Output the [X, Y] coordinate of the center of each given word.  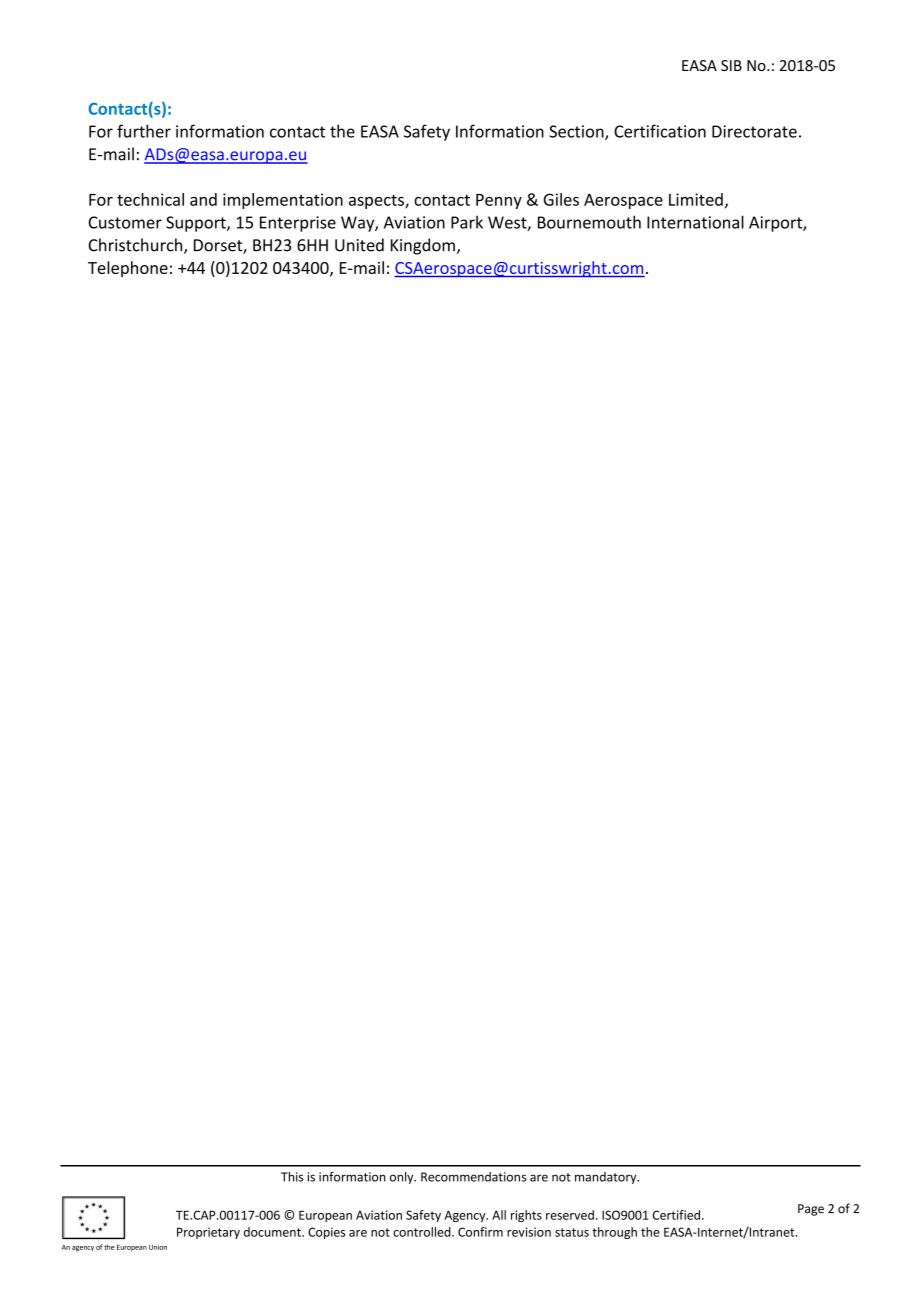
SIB [731, 65]
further [144, 131]
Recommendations [473, 1177]
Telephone [128, 269]
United [359, 245]
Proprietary [208, 1233]
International [695, 222]
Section [577, 132]
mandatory [607, 1178]
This [292, 1177]
